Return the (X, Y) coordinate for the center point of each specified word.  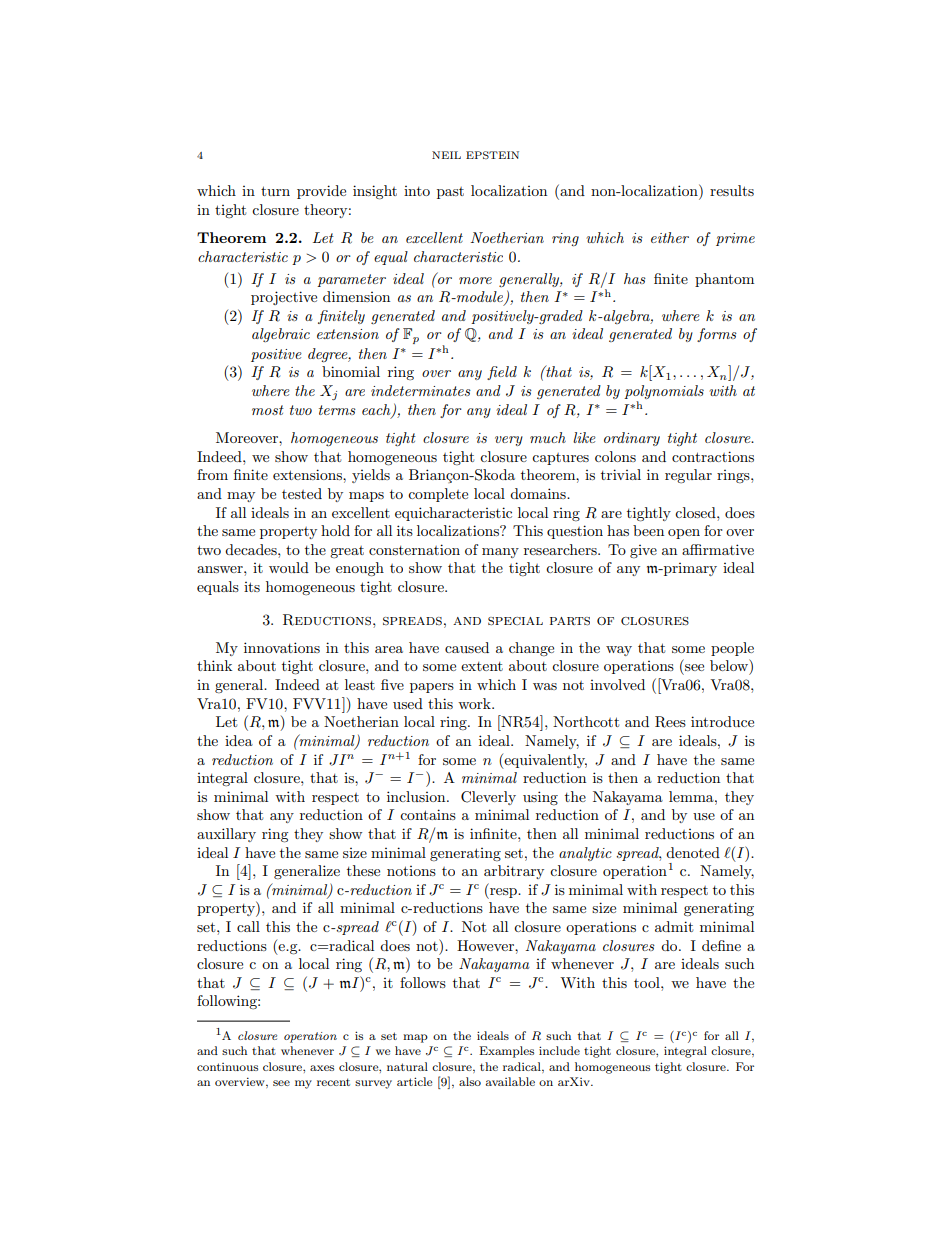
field (502, 373)
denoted (693, 852)
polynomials (664, 392)
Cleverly (488, 798)
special (515, 621)
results (732, 190)
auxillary (226, 835)
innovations (282, 647)
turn (275, 191)
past (450, 193)
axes (322, 1068)
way (619, 651)
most (268, 410)
